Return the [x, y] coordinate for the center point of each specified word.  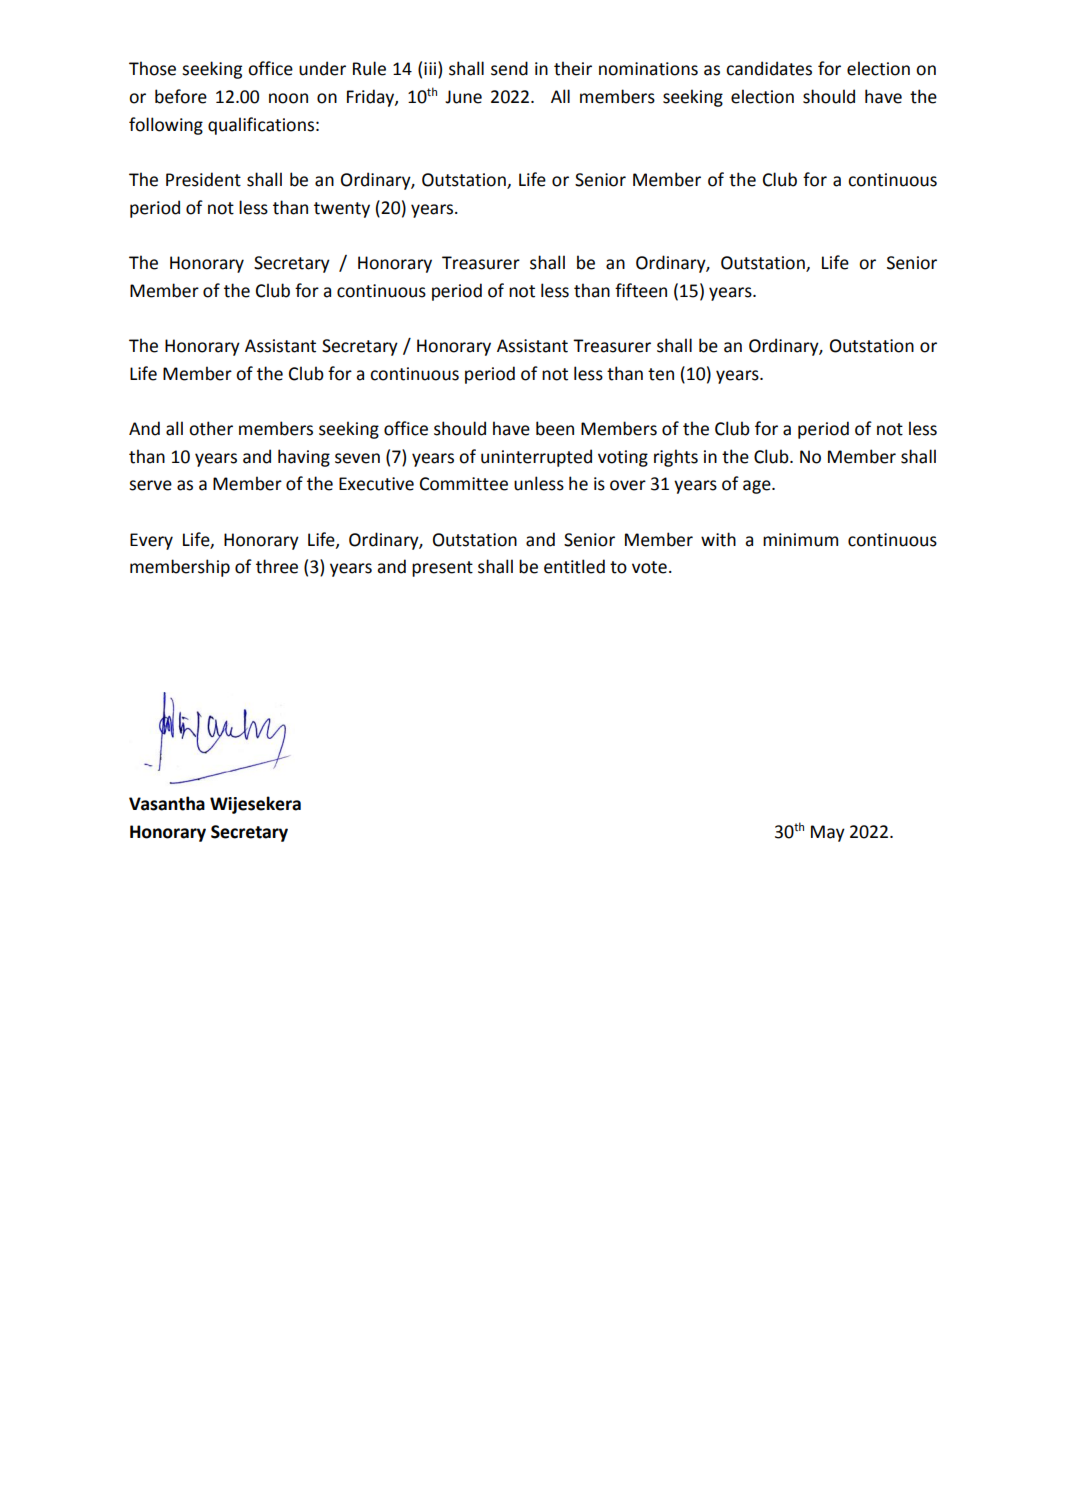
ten [661, 374]
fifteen [641, 290]
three [277, 566]
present [442, 569]
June [463, 97]
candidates [769, 68]
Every [151, 541]
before [181, 96]
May [828, 833]
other [211, 428]
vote [649, 567]
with [718, 539]
